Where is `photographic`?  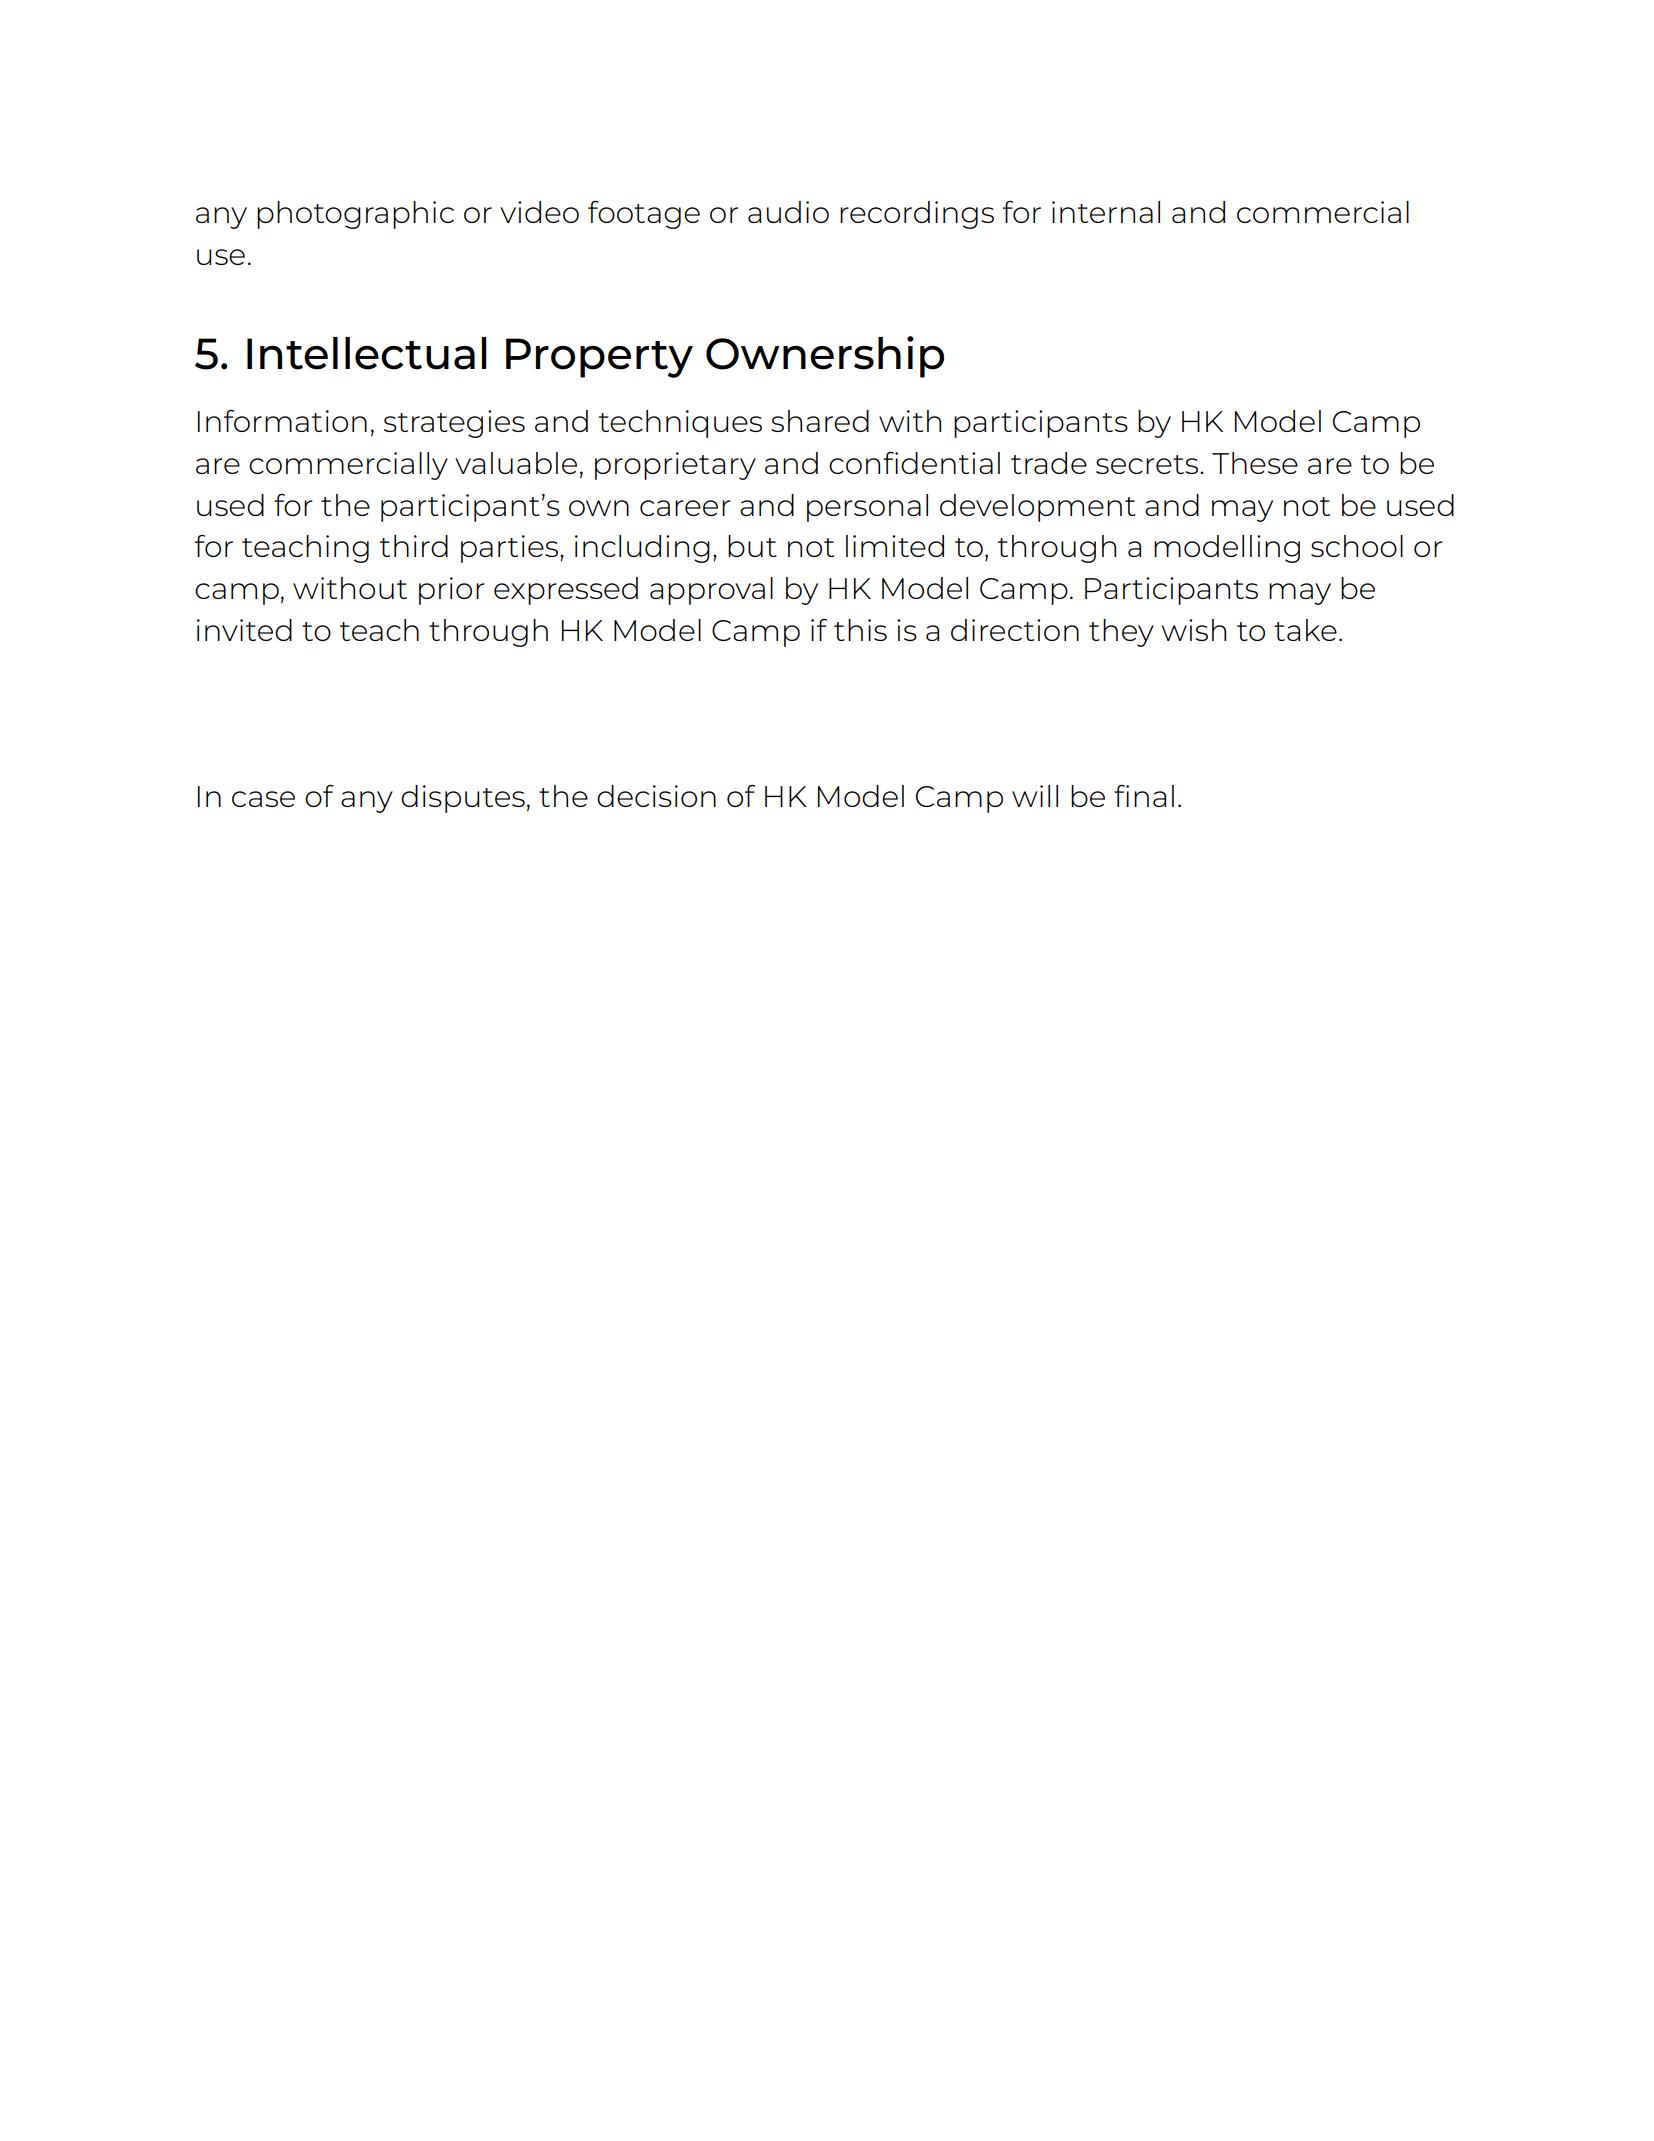
photographic is located at coordinates (355, 215).
